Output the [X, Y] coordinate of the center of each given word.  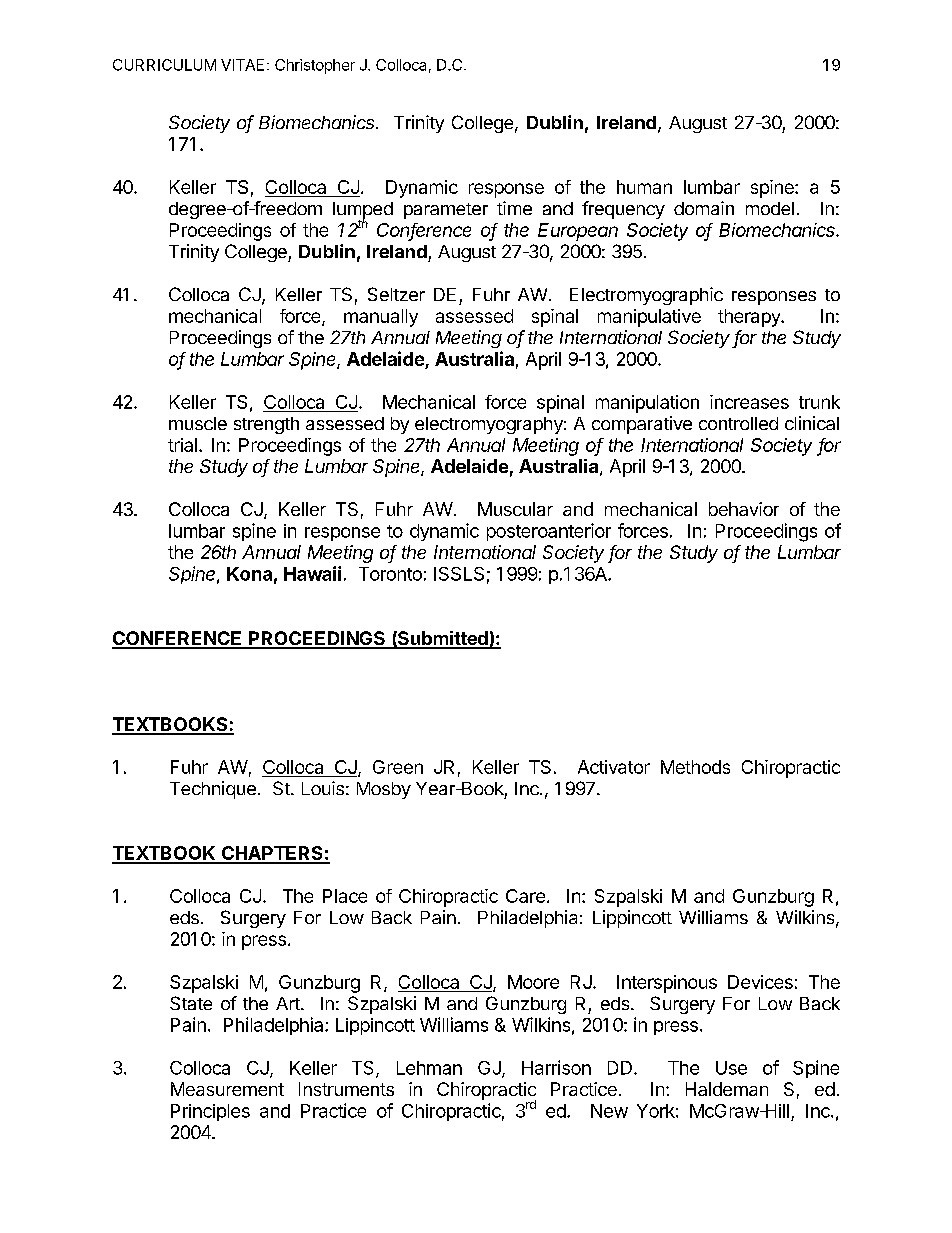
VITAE [242, 65]
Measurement [227, 1089]
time [514, 208]
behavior [744, 509]
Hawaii [312, 573]
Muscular [515, 509]
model [770, 208]
